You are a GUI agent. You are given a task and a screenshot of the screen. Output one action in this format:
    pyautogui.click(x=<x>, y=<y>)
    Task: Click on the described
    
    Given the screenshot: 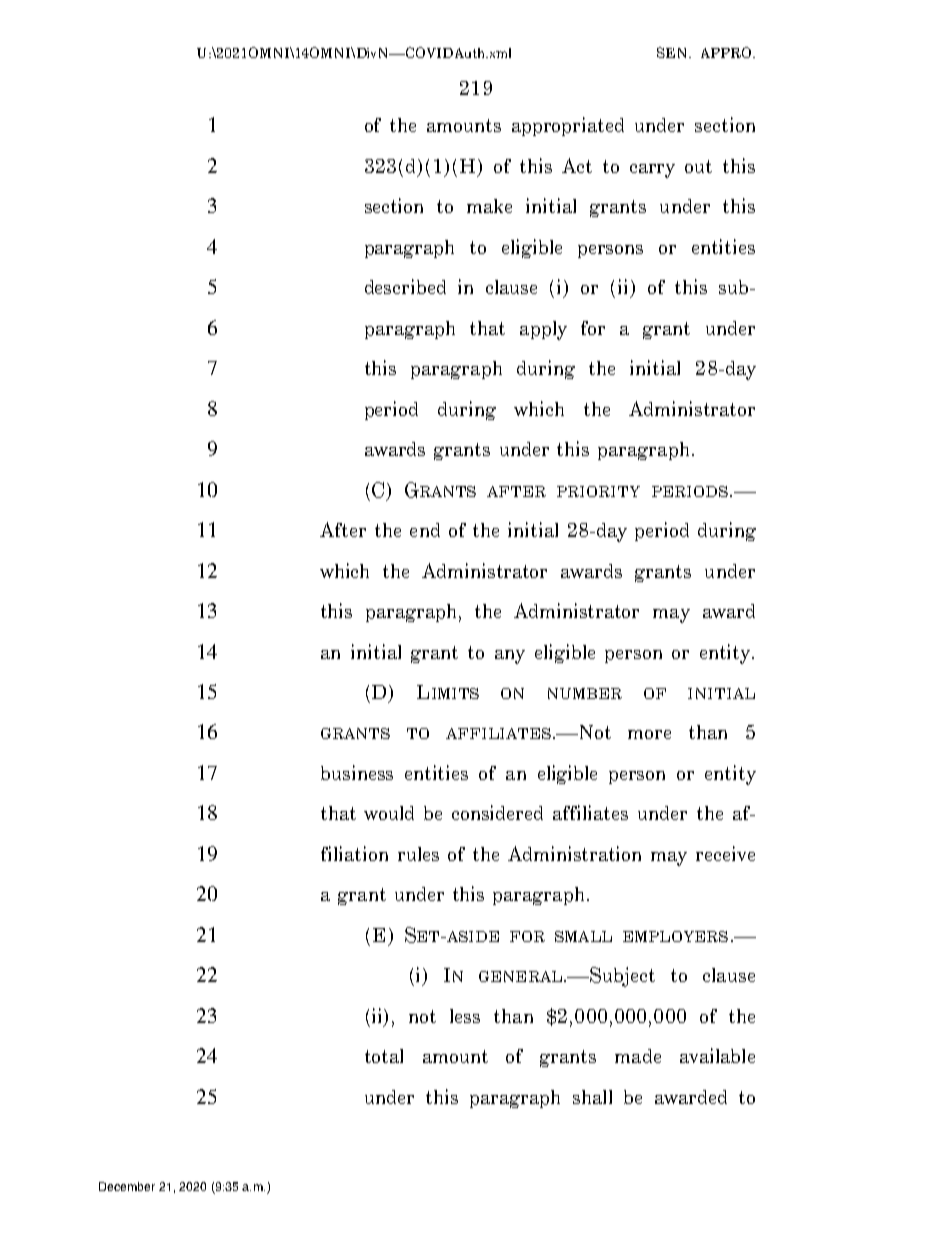 What is the action you would take?
    pyautogui.click(x=405, y=286)
